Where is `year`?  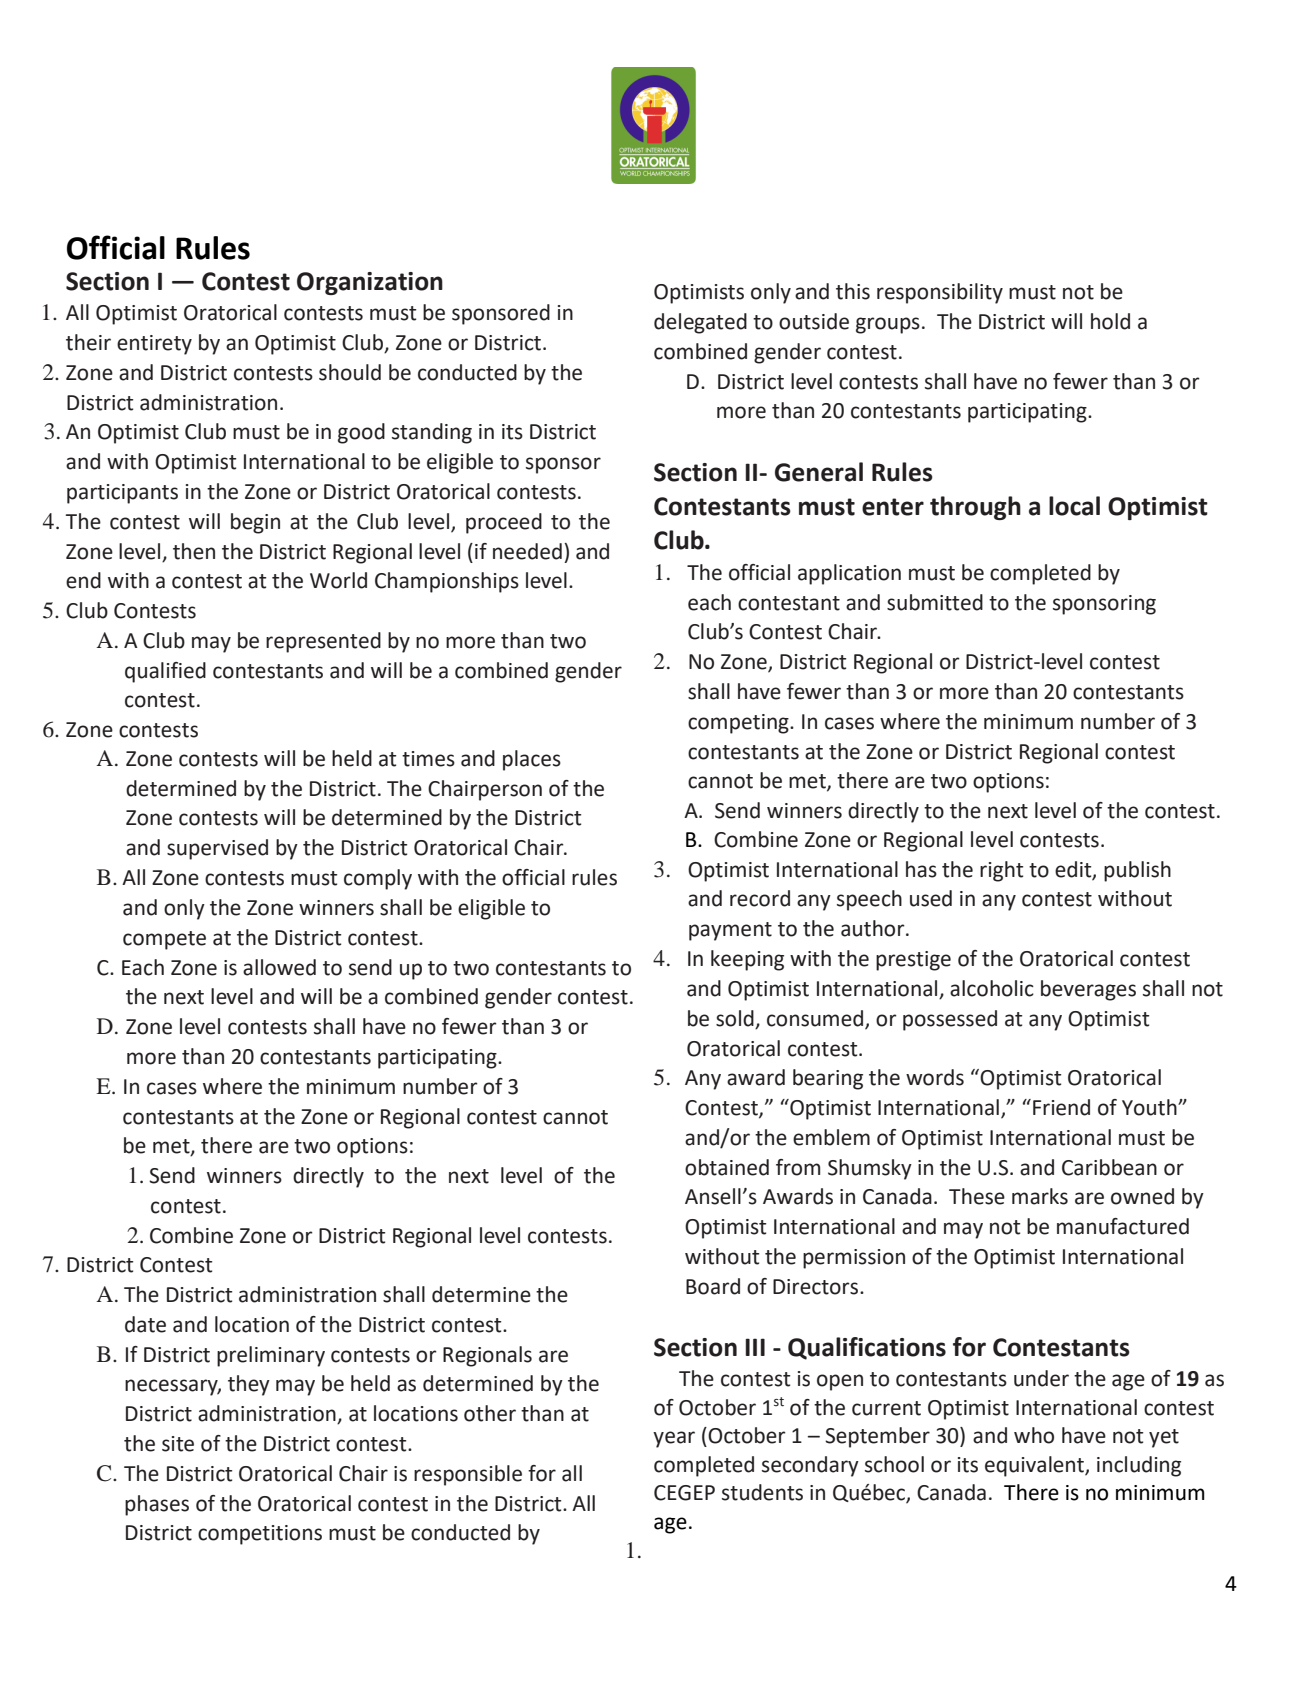 year is located at coordinates (674, 1439).
